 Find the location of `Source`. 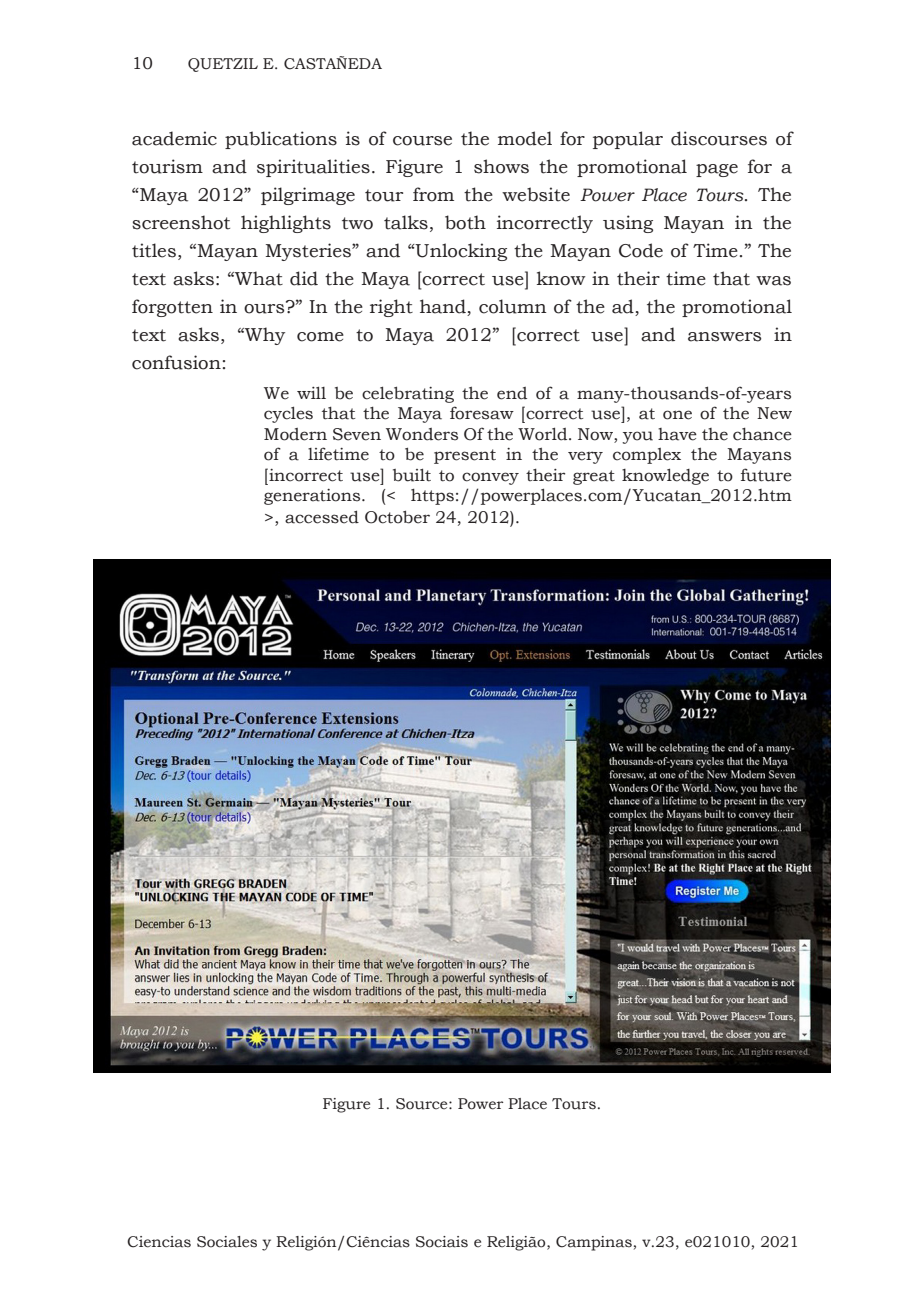

Source is located at coordinates (423, 1104).
